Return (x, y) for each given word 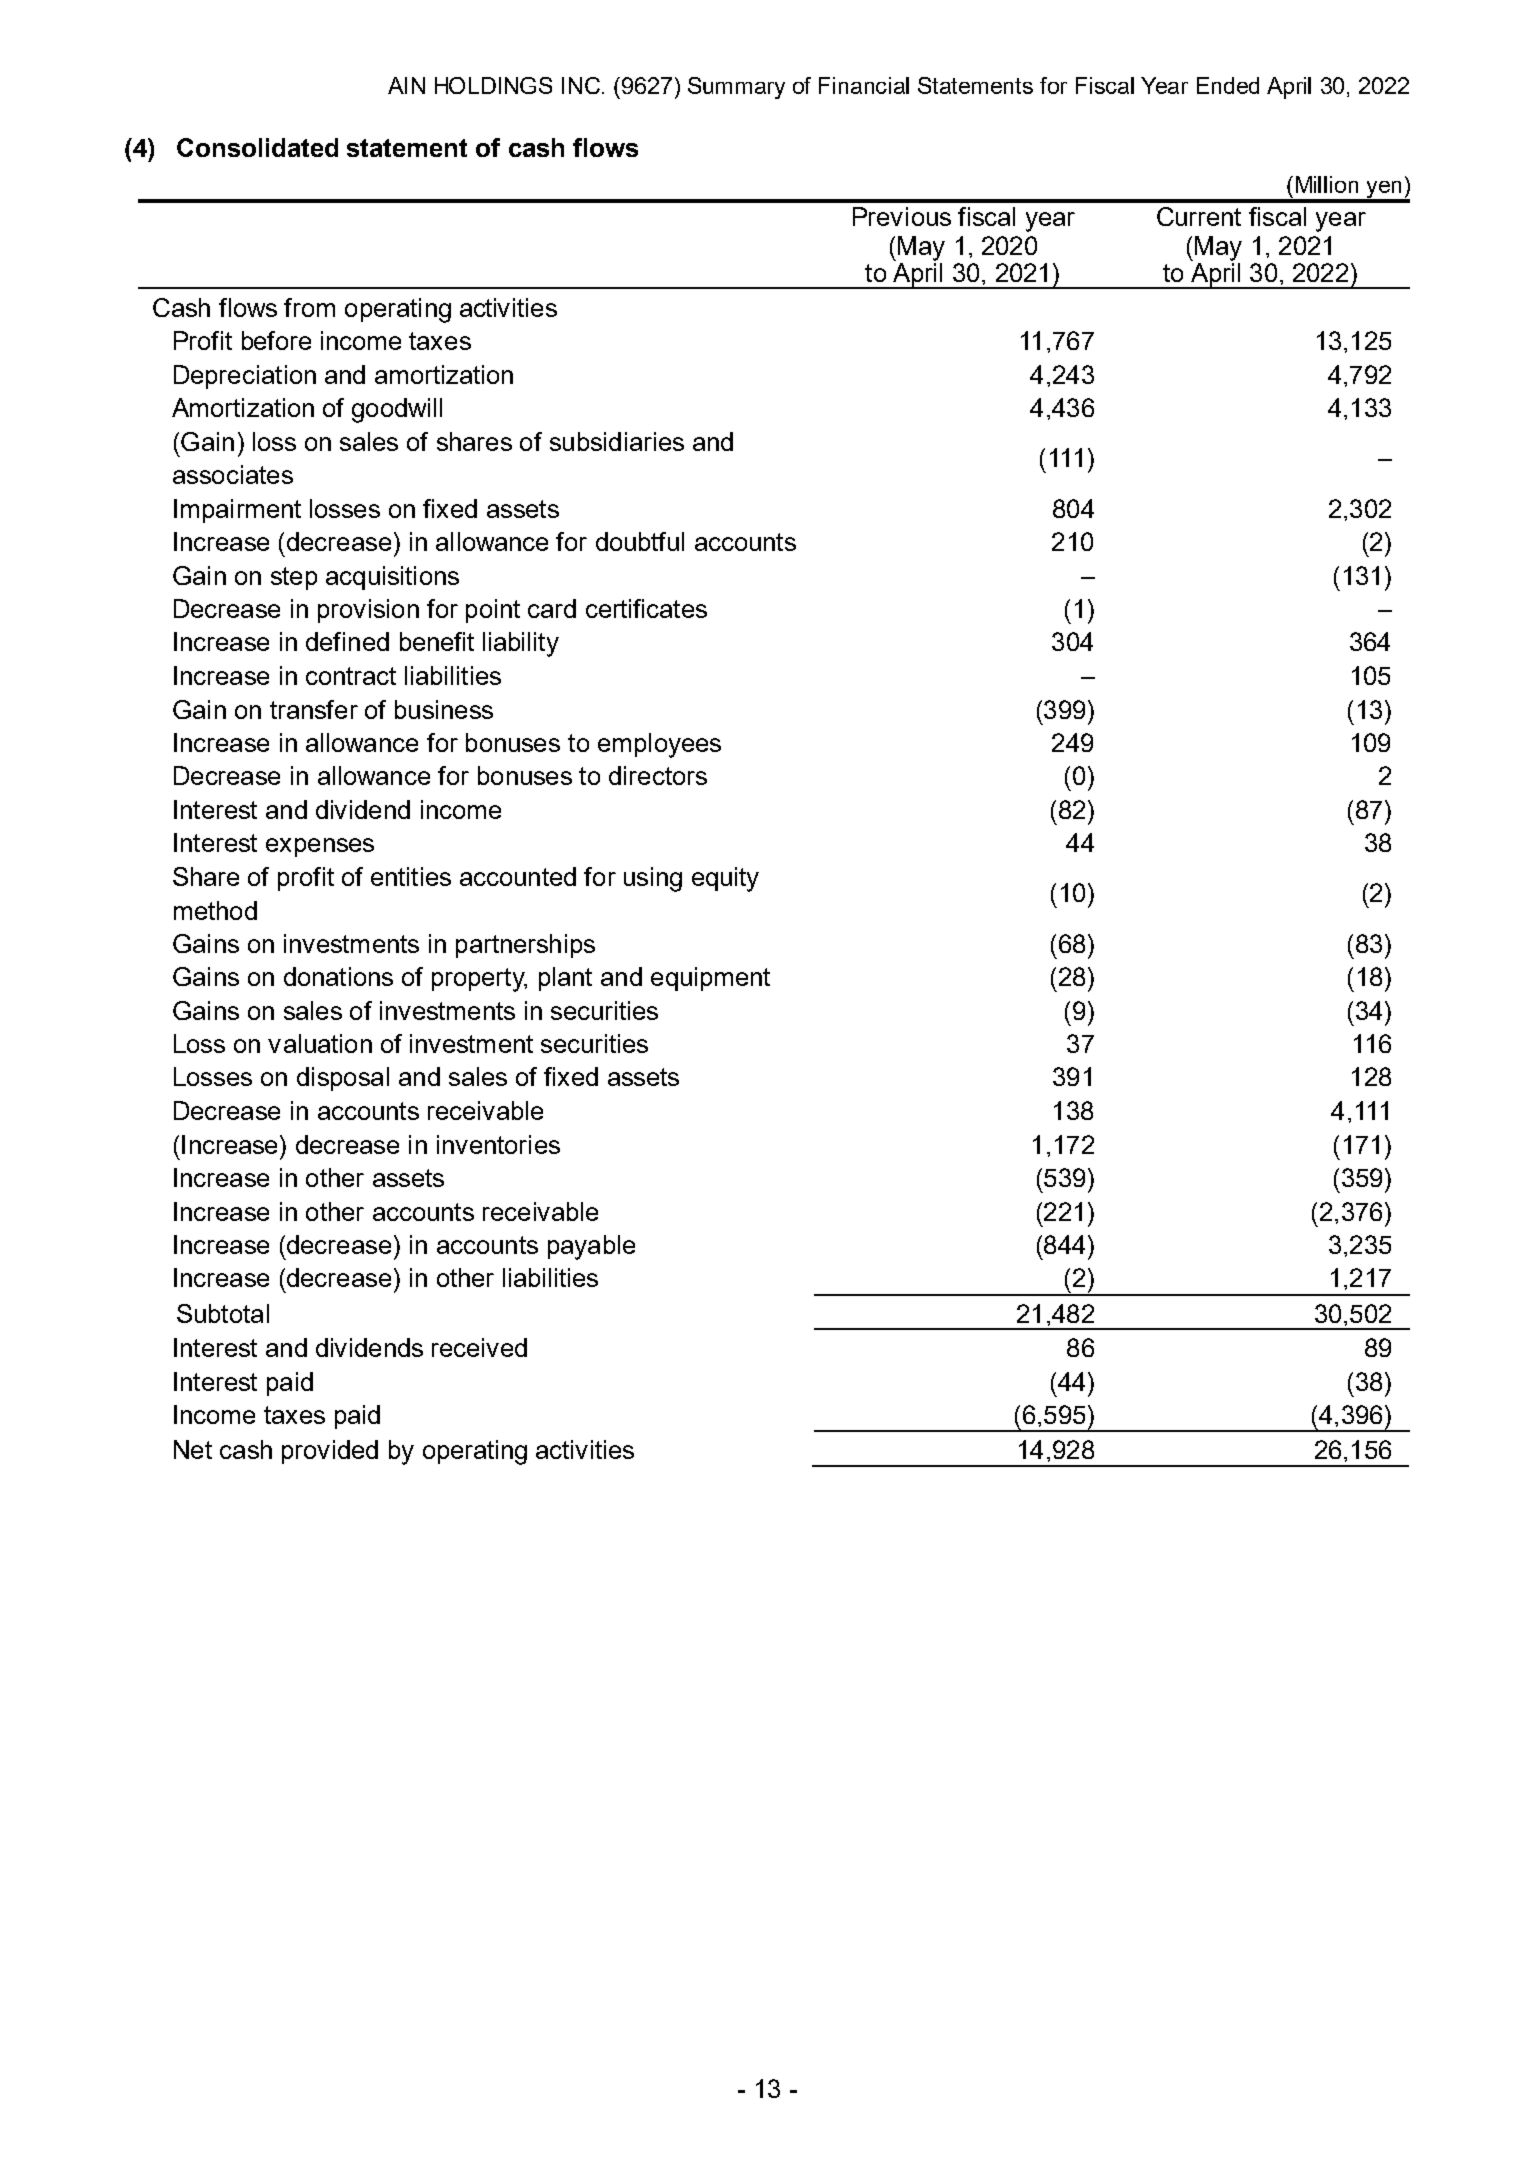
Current (1199, 216)
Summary (736, 88)
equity (725, 879)
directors (658, 775)
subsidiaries (617, 441)
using (653, 879)
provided (330, 1452)
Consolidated (257, 147)
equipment (710, 979)
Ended (1228, 85)
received (479, 1347)
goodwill (397, 410)
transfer (314, 709)
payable (591, 1247)
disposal (343, 1079)
